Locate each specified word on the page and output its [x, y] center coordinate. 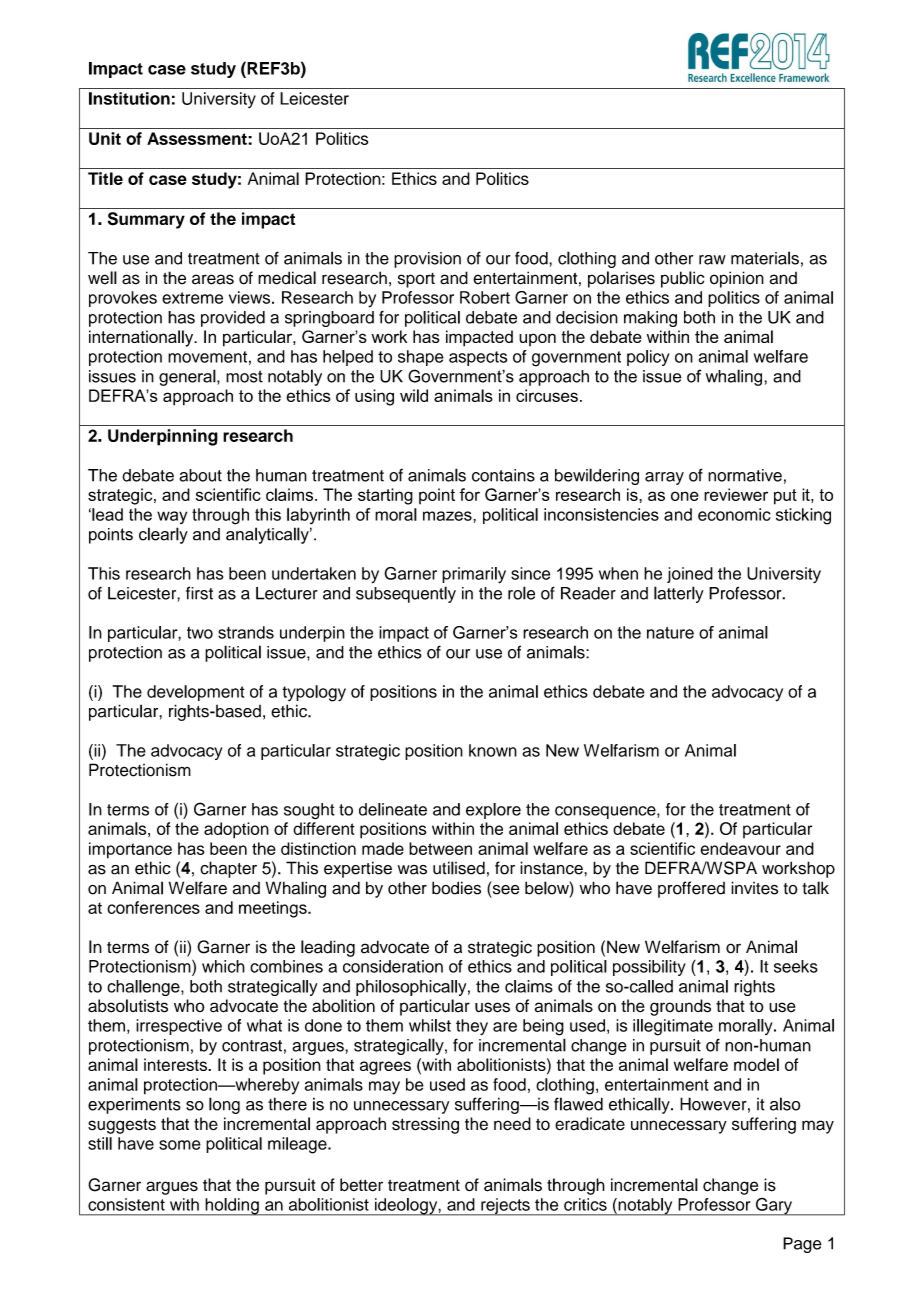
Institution [129, 98]
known [493, 750]
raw [712, 260]
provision [427, 260]
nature [670, 633]
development [196, 693]
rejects [505, 1207]
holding [232, 1207]
